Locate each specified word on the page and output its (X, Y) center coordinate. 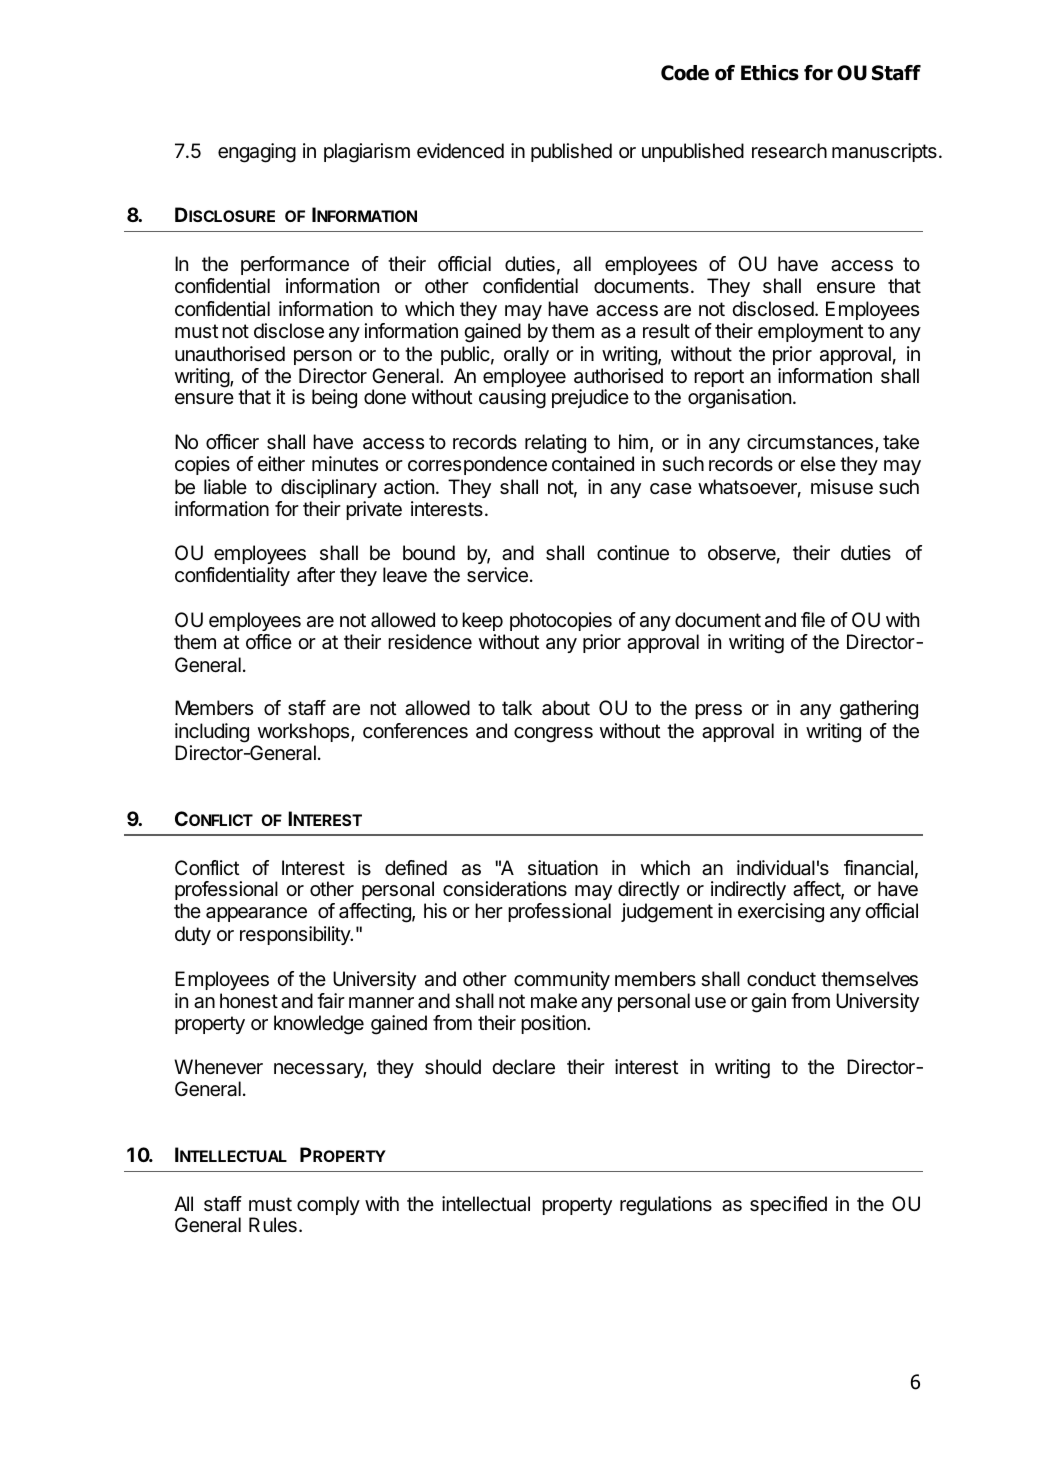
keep (482, 621)
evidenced (460, 151)
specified (788, 1205)
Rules (273, 1225)
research (789, 151)
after (316, 575)
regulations (666, 1206)
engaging (257, 153)
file (813, 620)
